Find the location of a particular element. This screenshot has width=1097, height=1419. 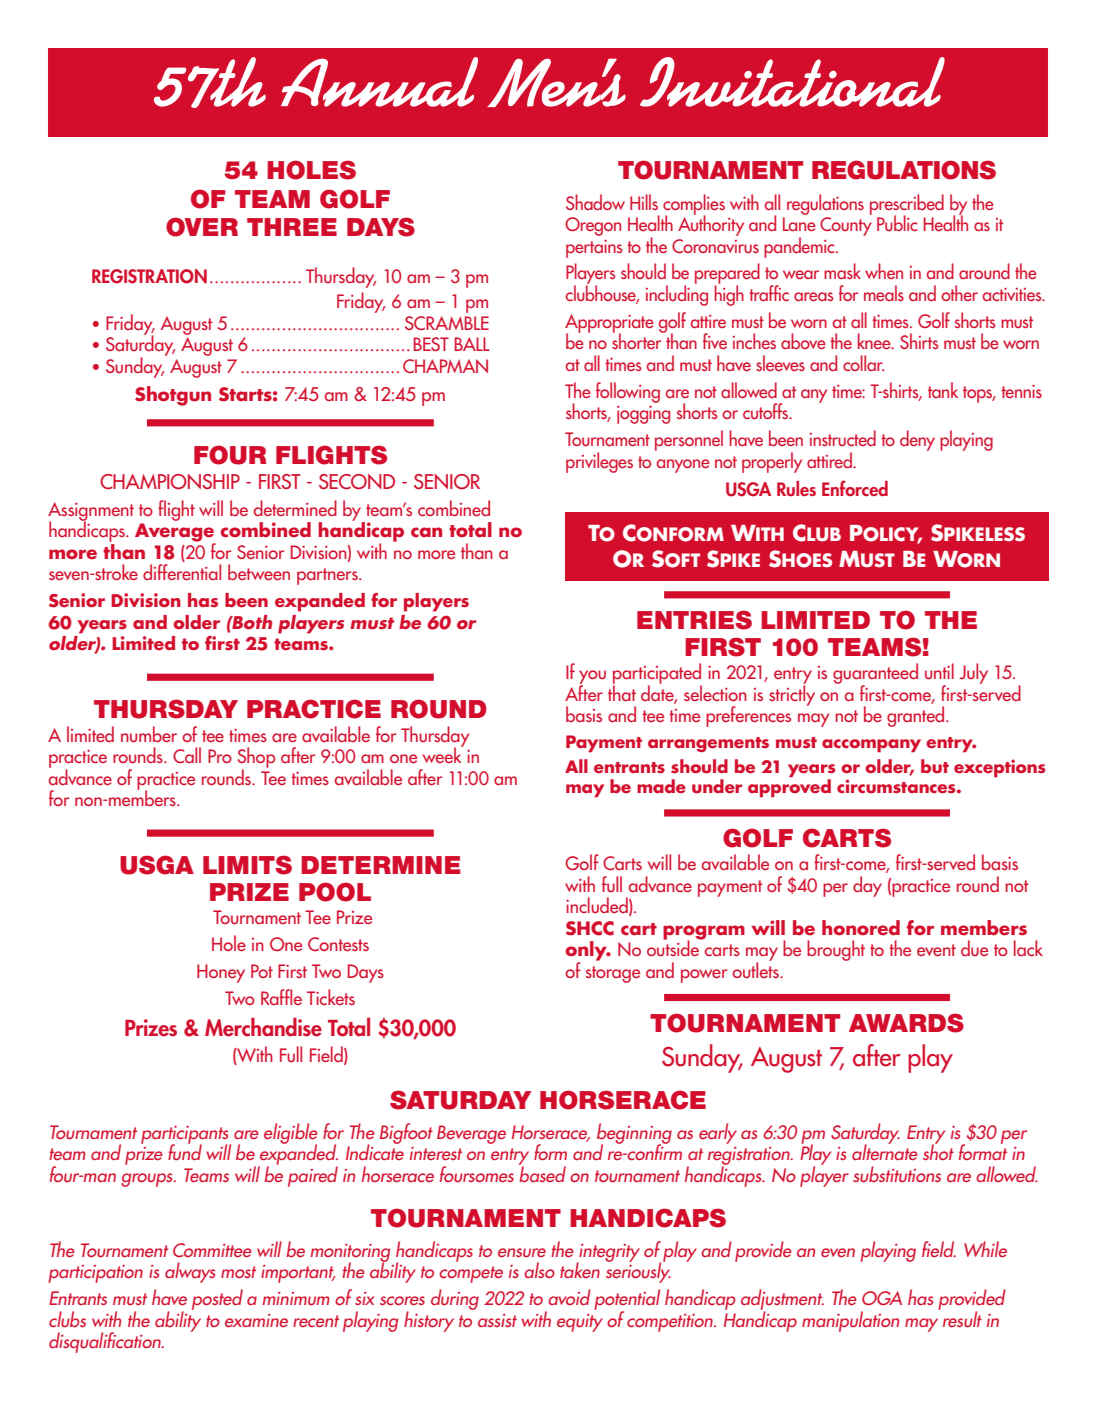

posted is located at coordinates (217, 1299).
